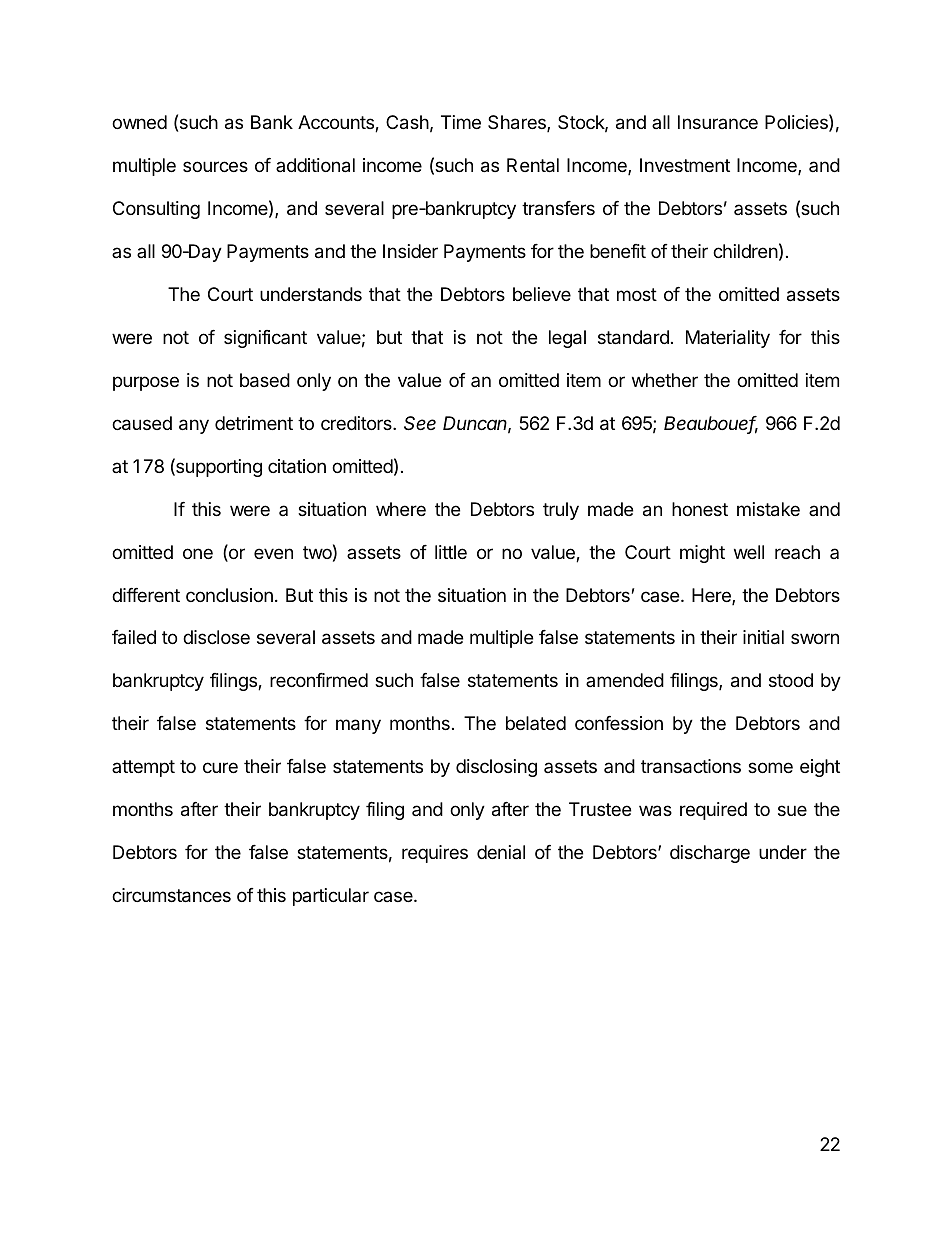  I want to click on circumstances, so click(171, 895).
